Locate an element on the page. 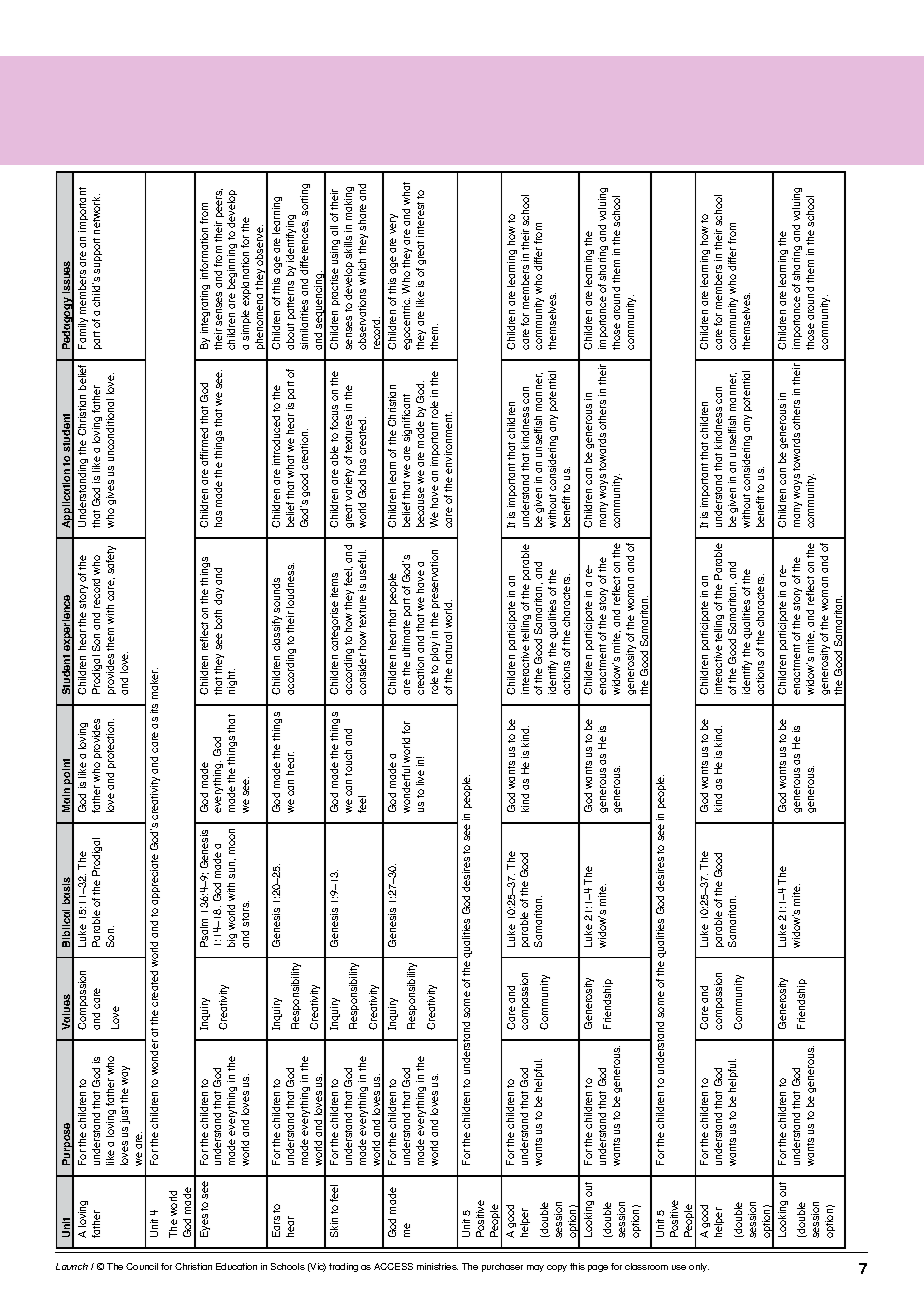 This image has height=1308, width=924. ACCESS is located at coordinates (393, 1266).
